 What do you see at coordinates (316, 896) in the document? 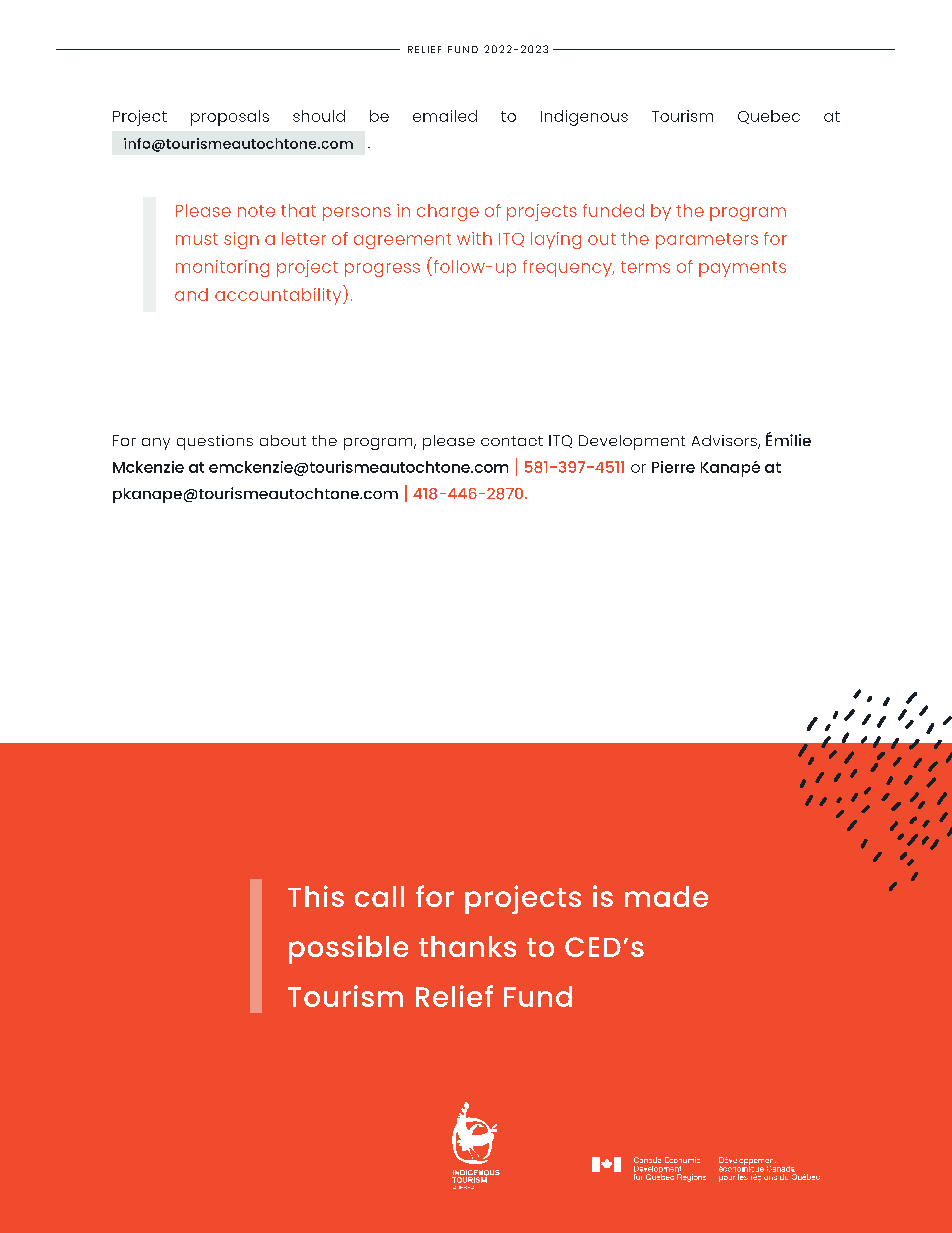
I see `This` at bounding box center [316, 896].
